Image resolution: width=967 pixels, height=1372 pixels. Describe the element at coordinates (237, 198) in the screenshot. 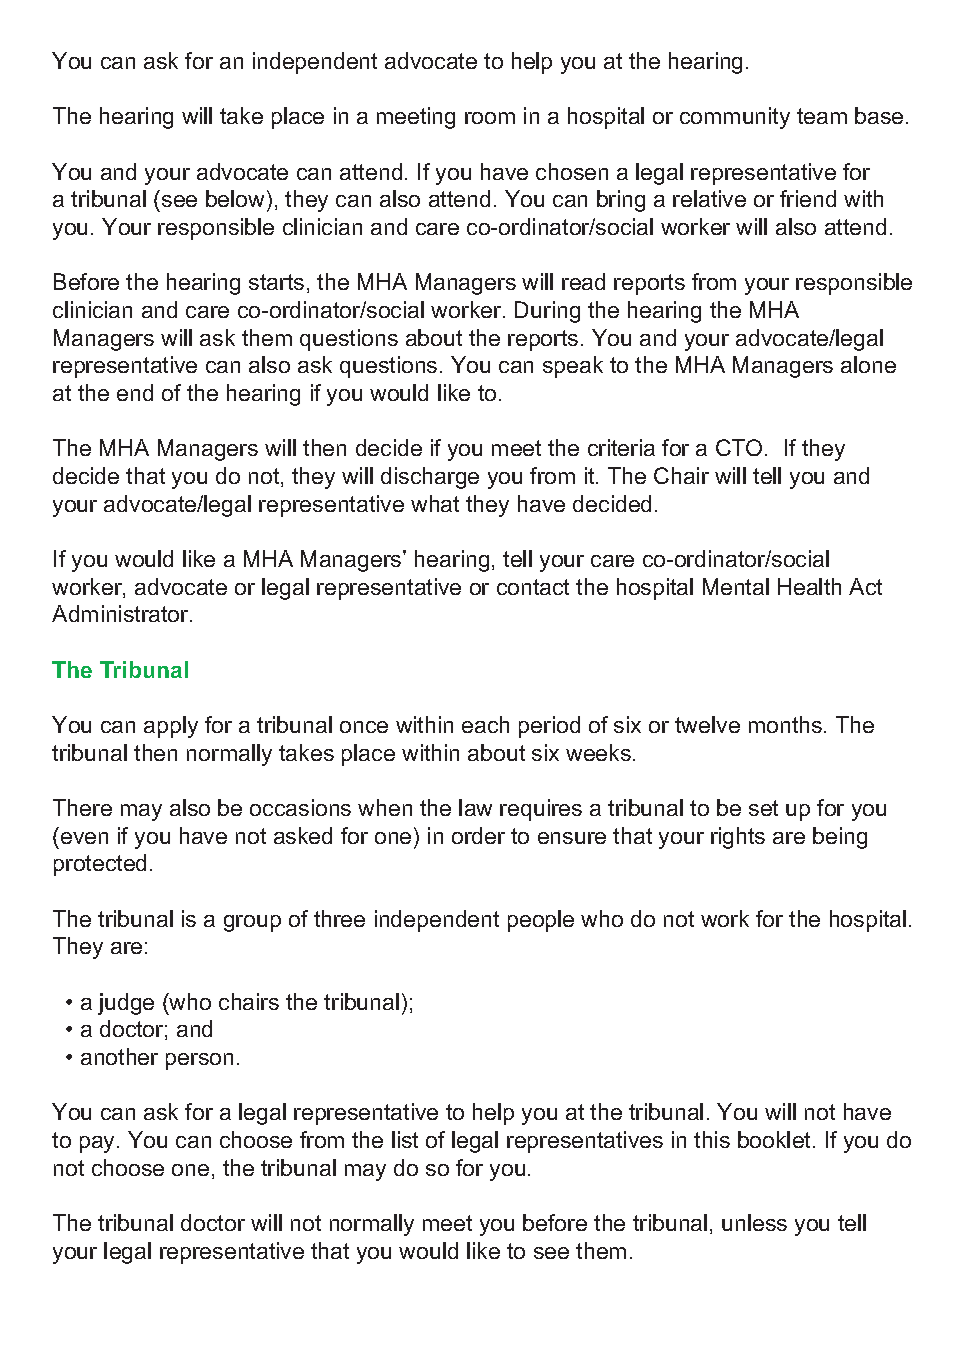

I see `below` at that location.
